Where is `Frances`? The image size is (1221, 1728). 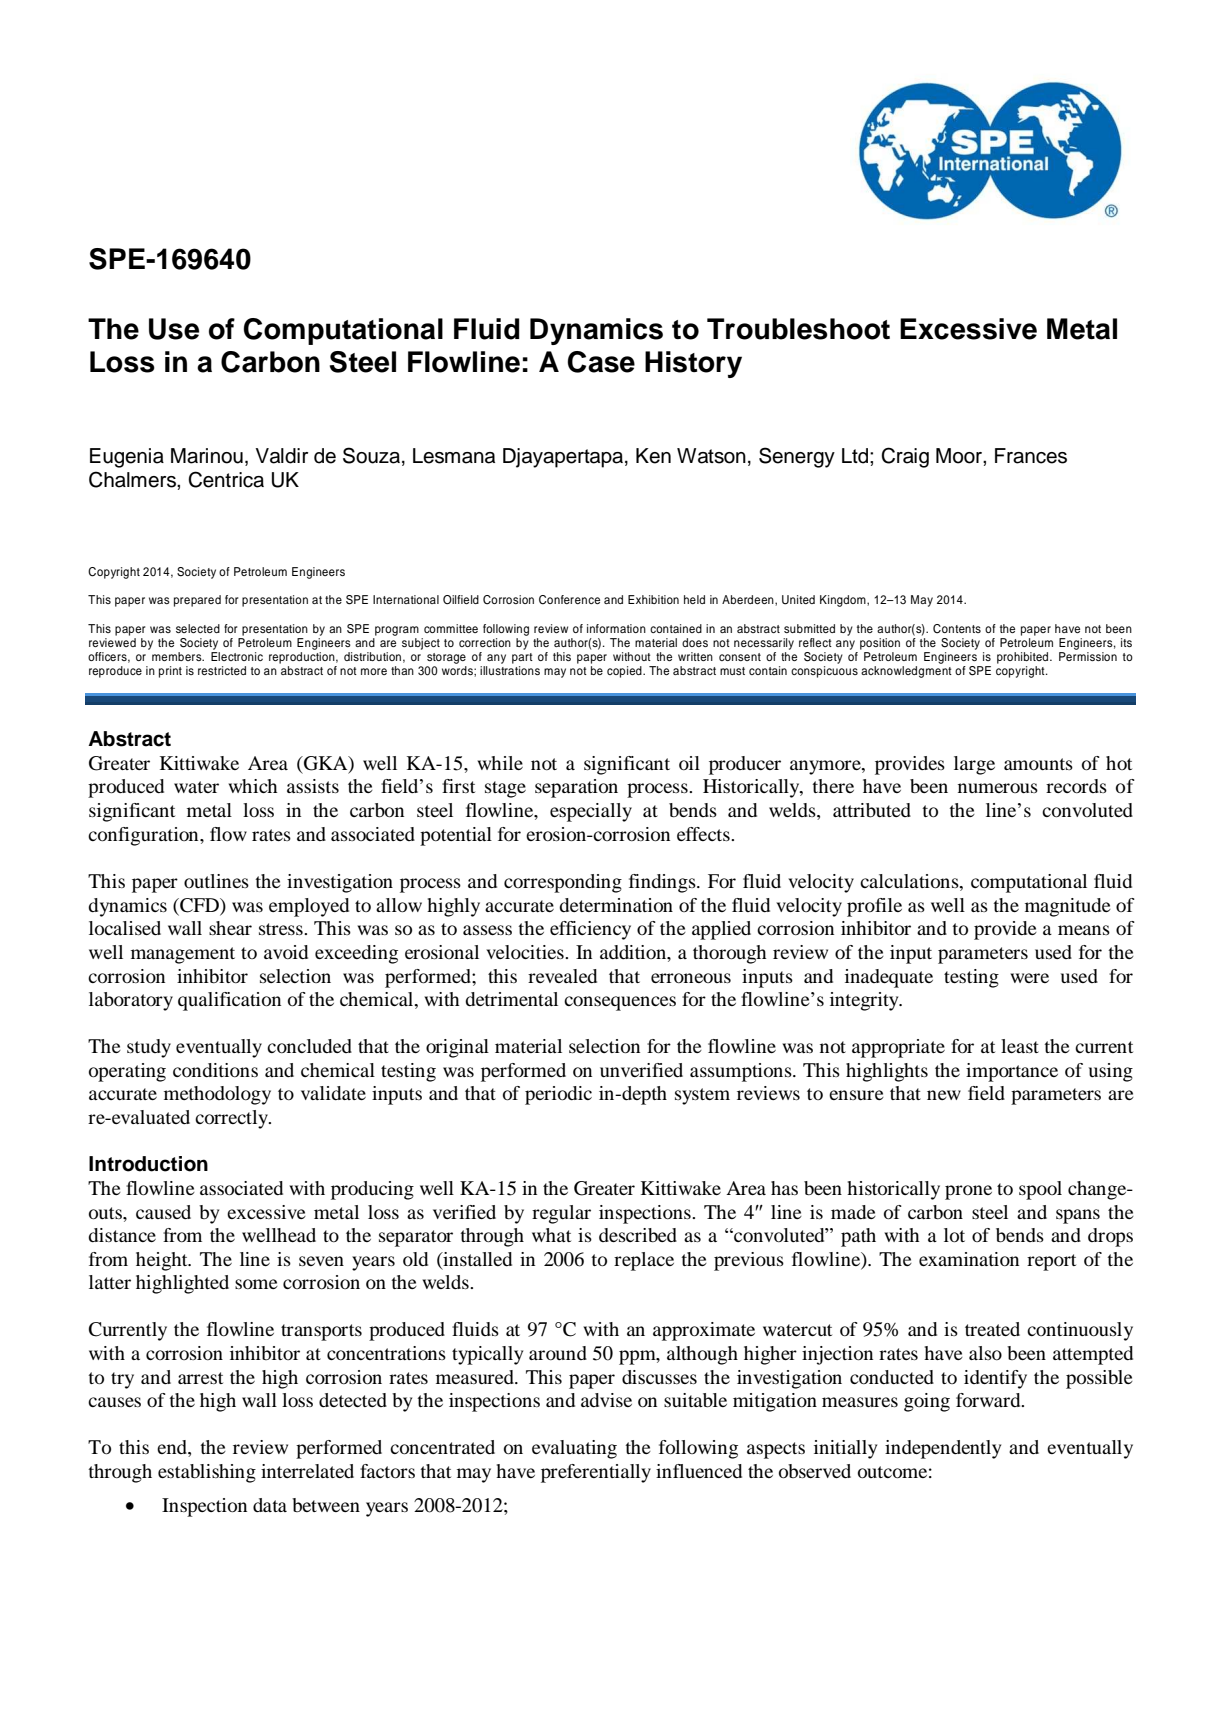 Frances is located at coordinates (1031, 456).
